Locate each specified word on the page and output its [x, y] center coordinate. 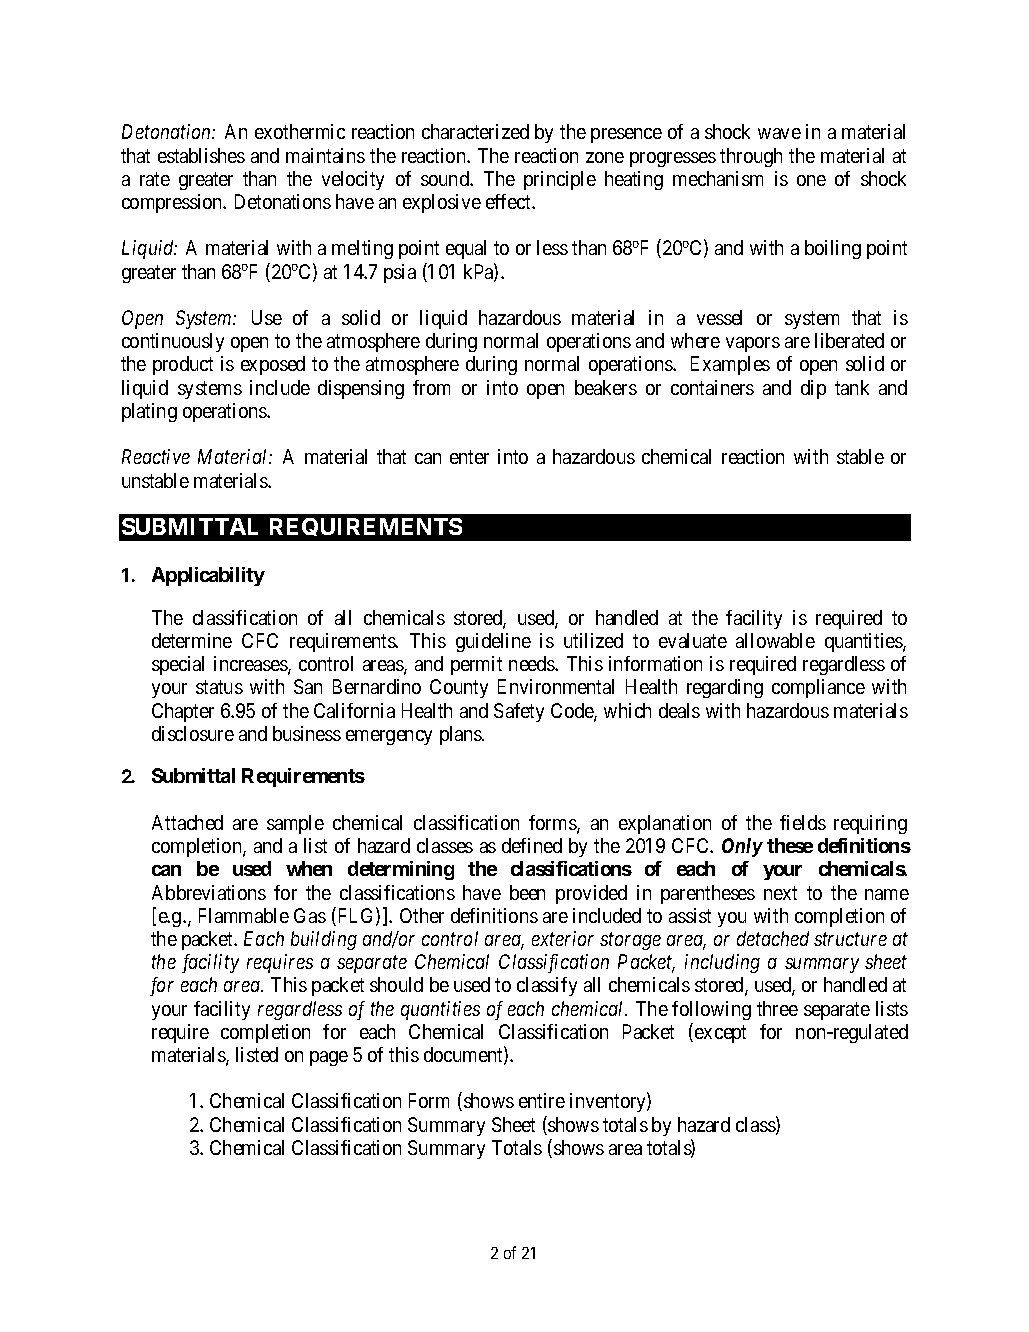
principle [560, 180]
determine [192, 640]
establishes [201, 155]
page [329, 1058]
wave [779, 133]
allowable [775, 640]
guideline [493, 642]
